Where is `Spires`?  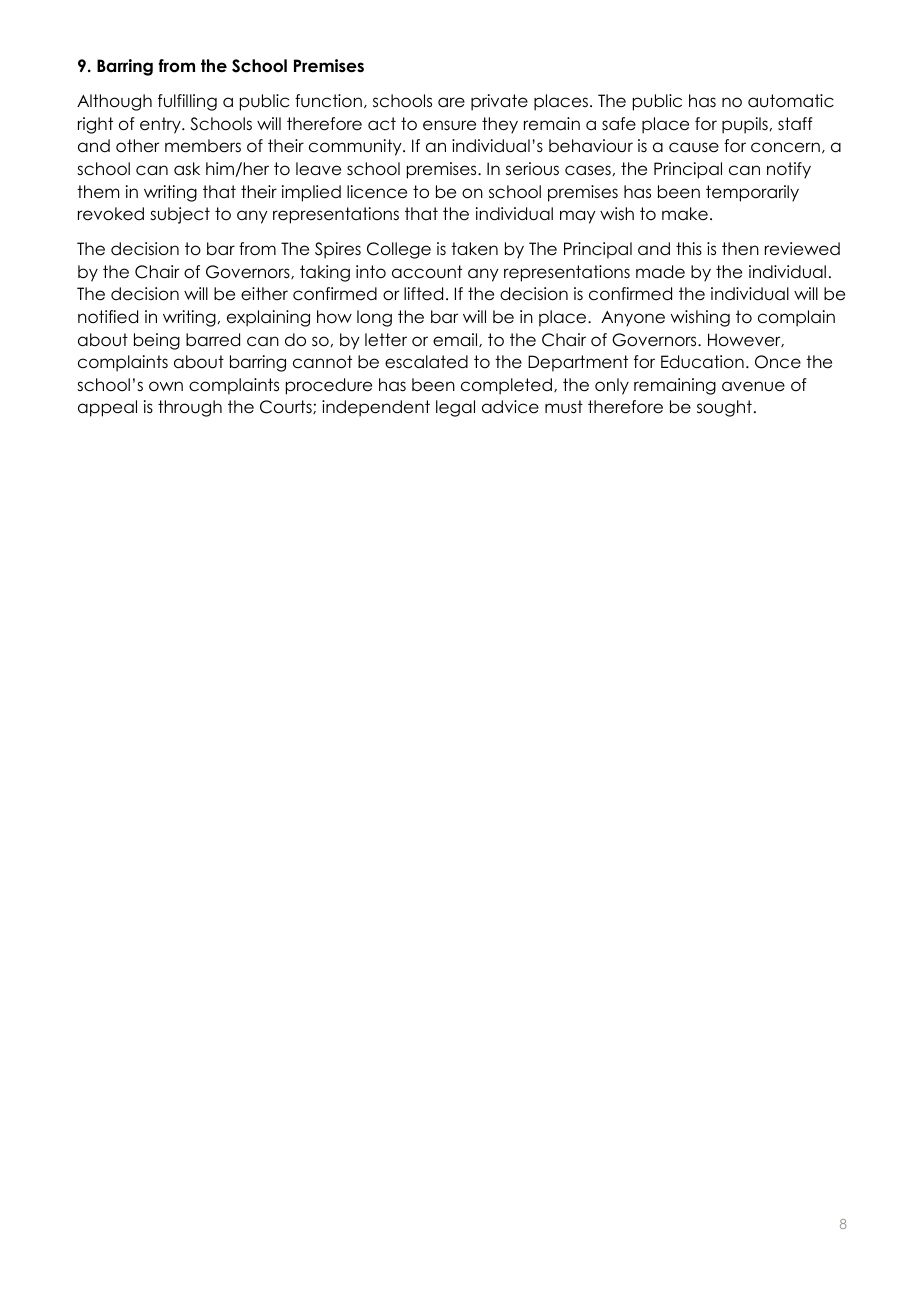
Spires is located at coordinates (338, 250).
